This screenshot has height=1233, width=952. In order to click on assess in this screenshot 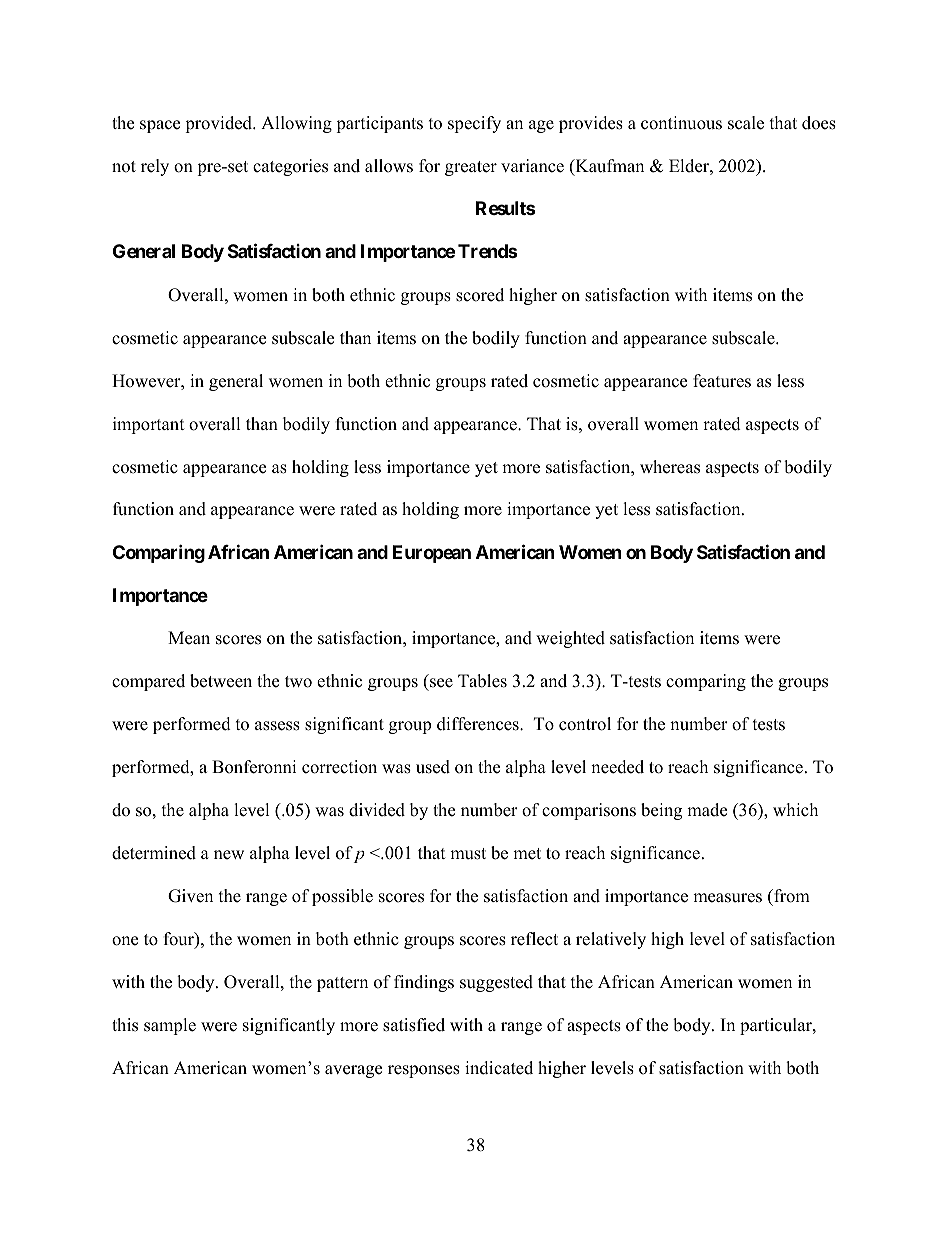, I will do `click(277, 726)`.
